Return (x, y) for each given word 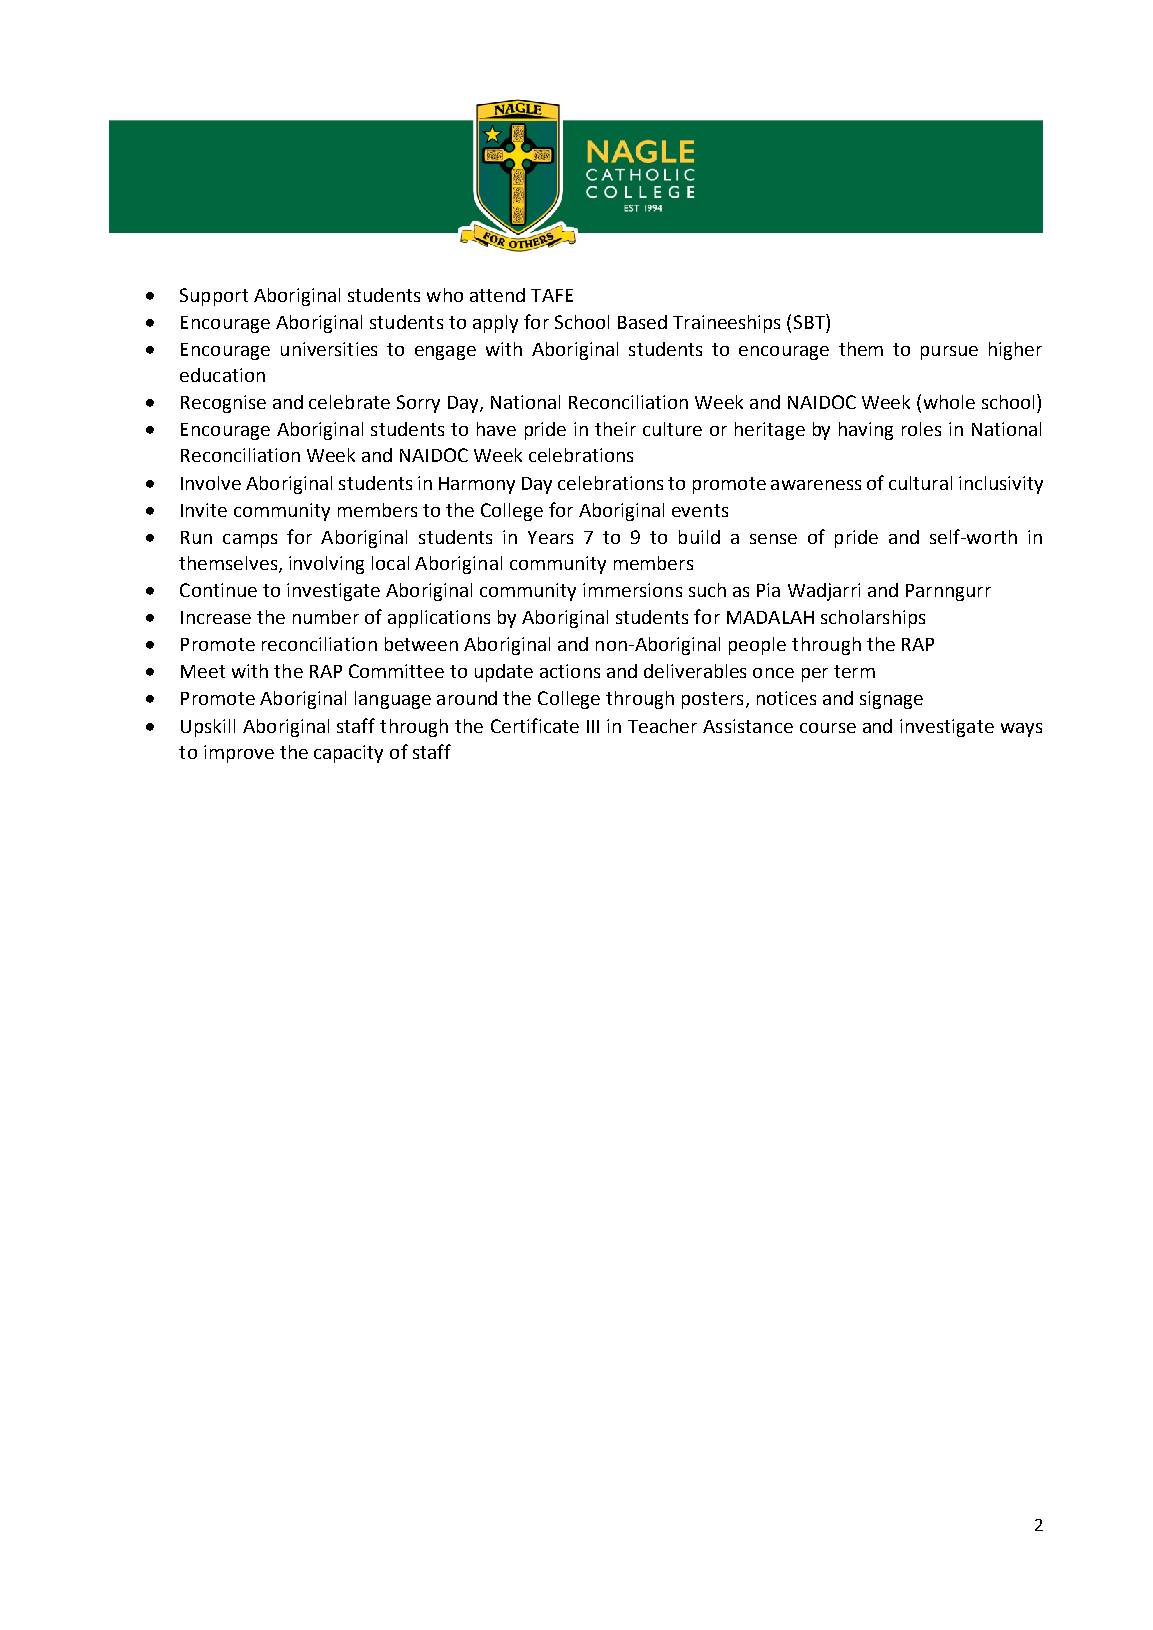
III (593, 726)
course (828, 728)
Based (642, 322)
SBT (810, 321)
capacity (348, 754)
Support (214, 297)
